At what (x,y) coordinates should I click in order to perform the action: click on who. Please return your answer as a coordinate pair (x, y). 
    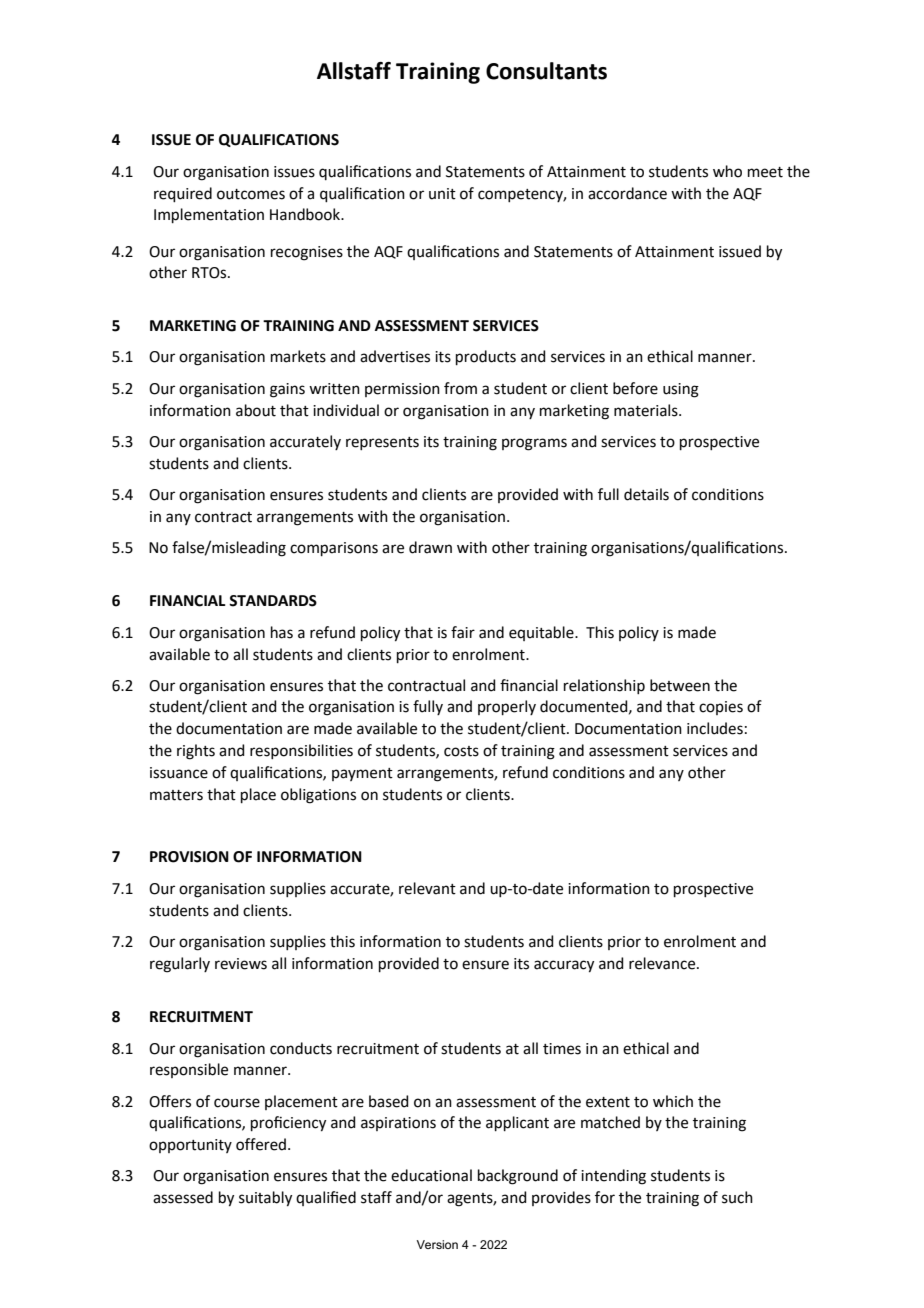
    Looking at the image, I should click on (727, 171).
